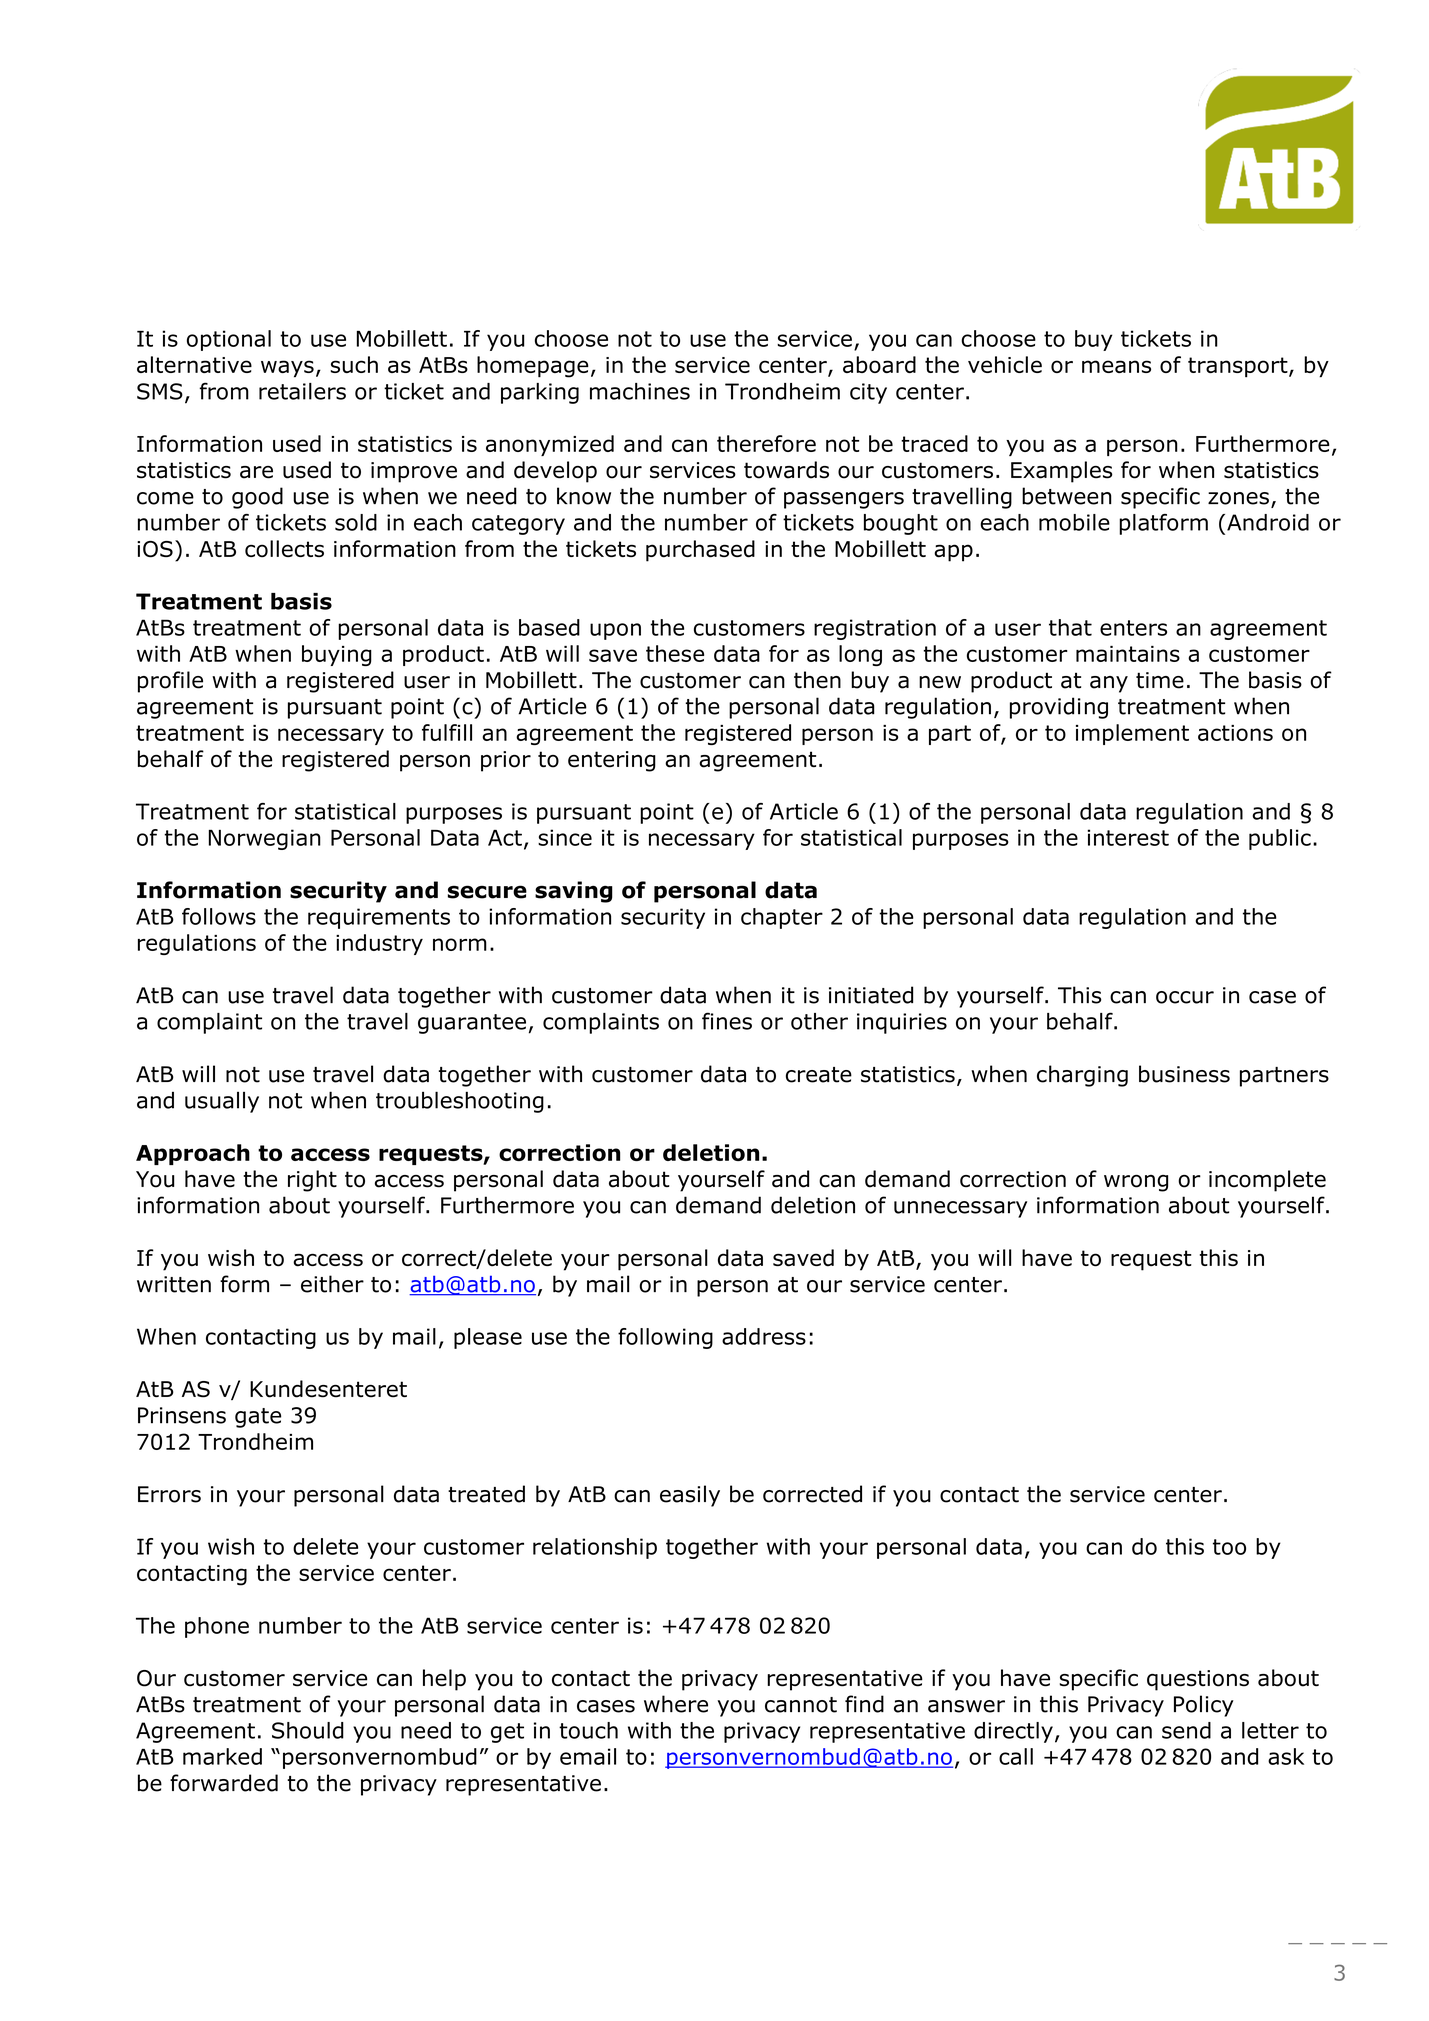  Describe the element at coordinates (764, 1336) in the screenshot. I see `address` at that location.
